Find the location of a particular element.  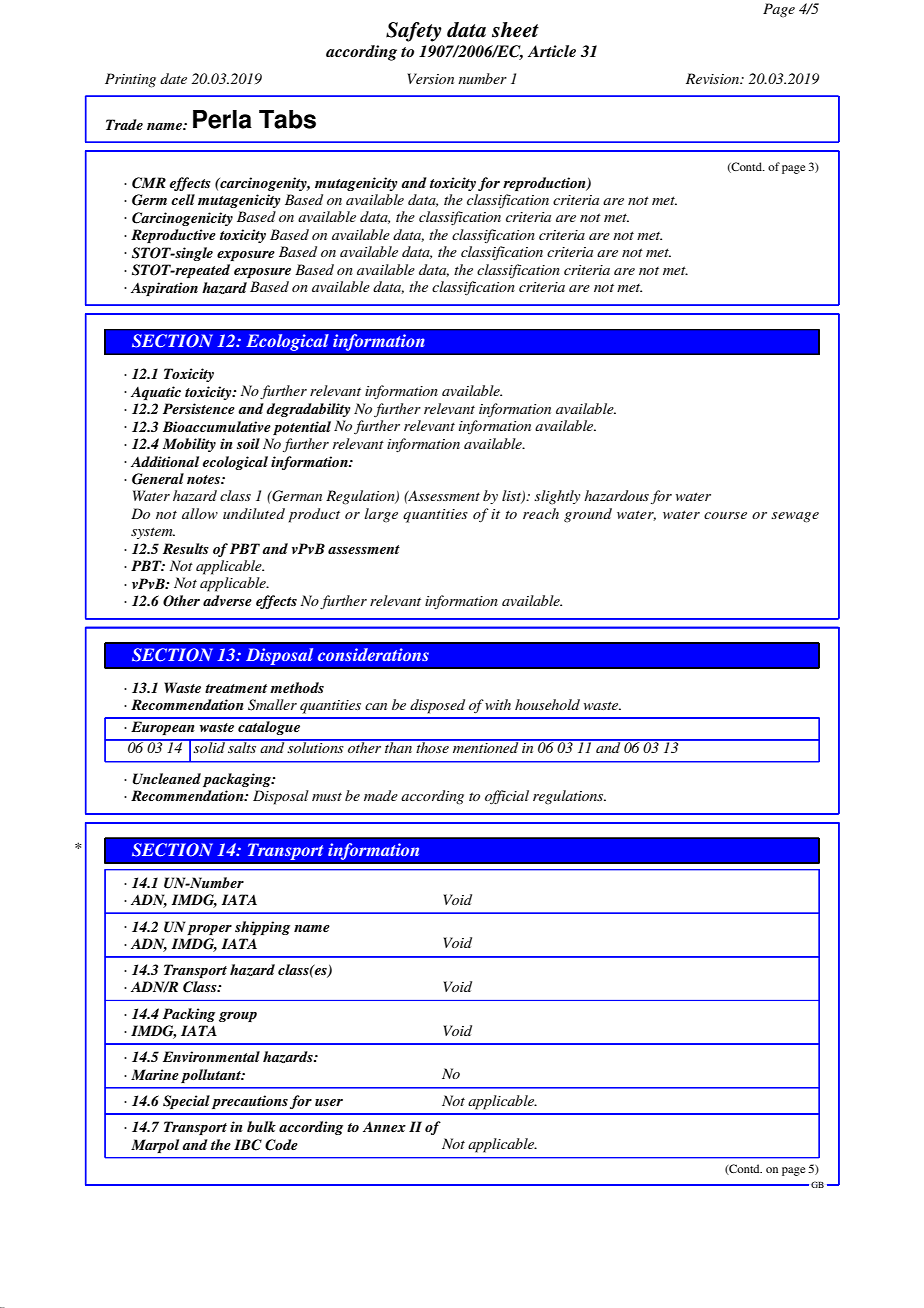

adverse is located at coordinates (227, 600).
